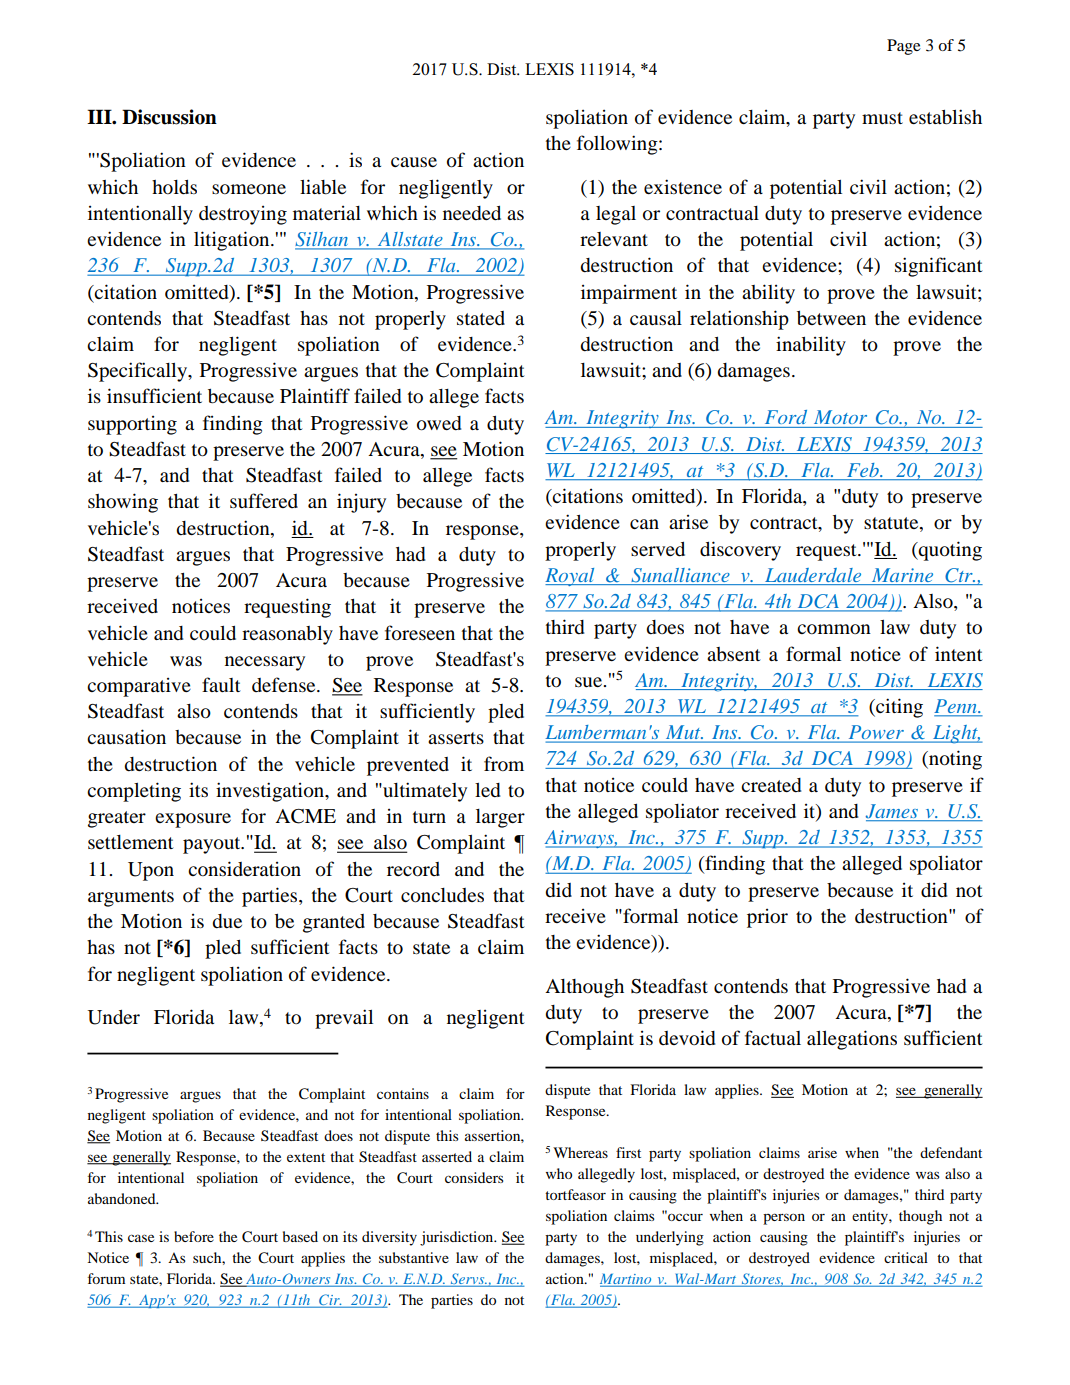 This screenshot has width=1070, height=1385. What do you see at coordinates (456, 738) in the screenshot?
I see `asserts` at bounding box center [456, 738].
